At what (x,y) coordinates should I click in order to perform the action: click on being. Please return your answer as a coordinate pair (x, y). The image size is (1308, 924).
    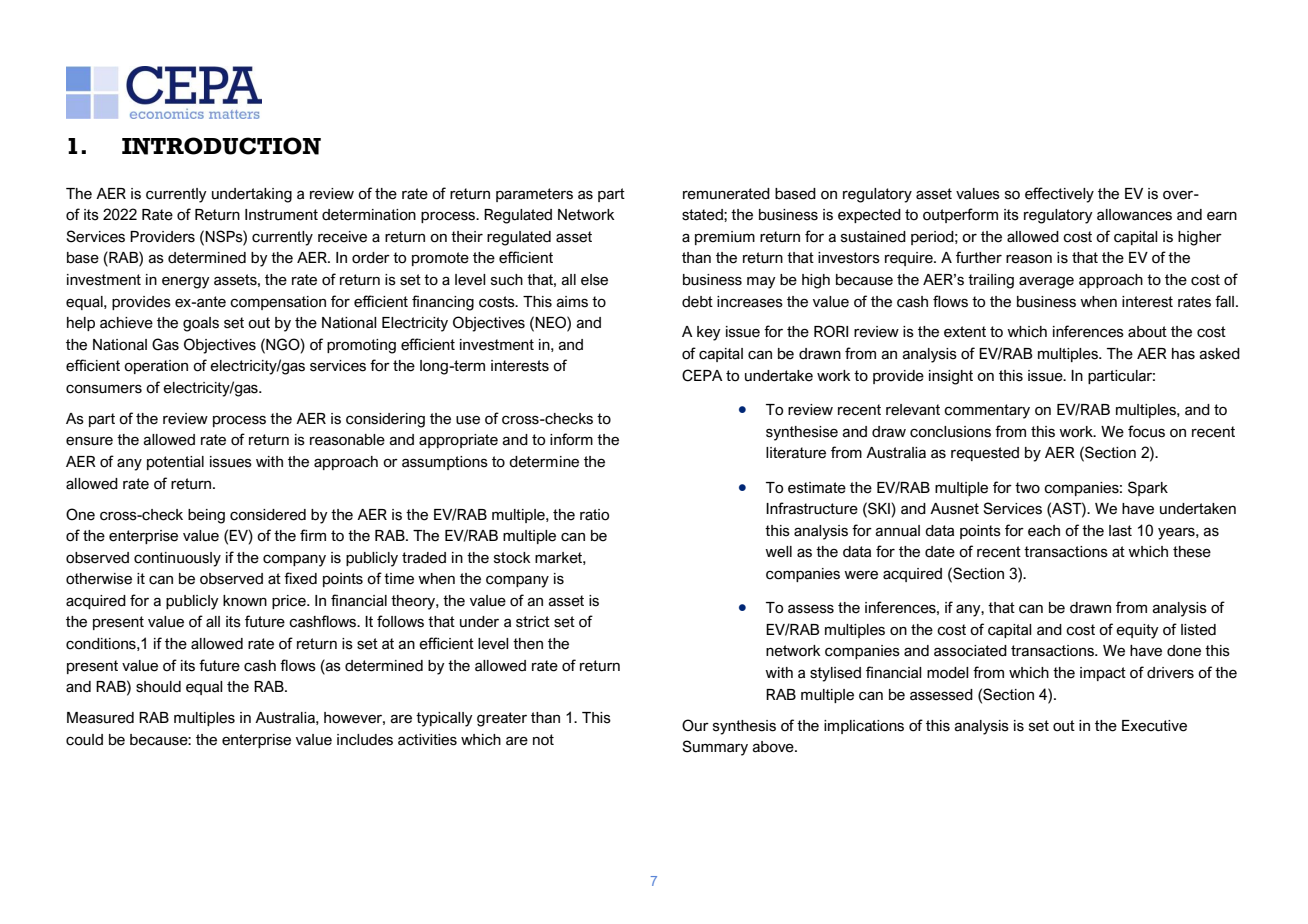
    Looking at the image, I should click on (206, 516).
